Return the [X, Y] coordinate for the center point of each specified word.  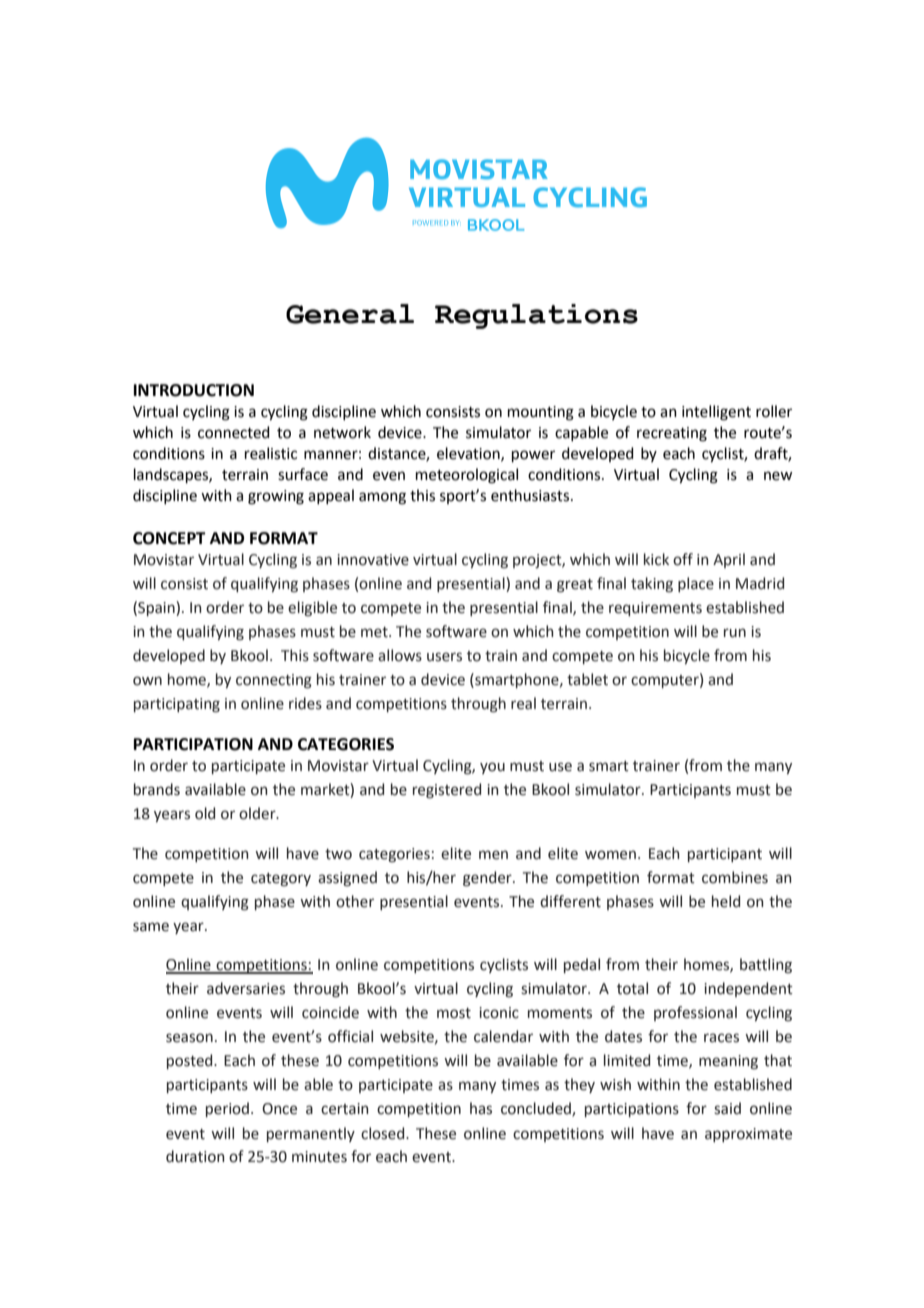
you [492, 768]
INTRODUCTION [194, 390]
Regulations [536, 316]
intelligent [716, 413]
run [735, 633]
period [229, 1109]
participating [177, 705]
